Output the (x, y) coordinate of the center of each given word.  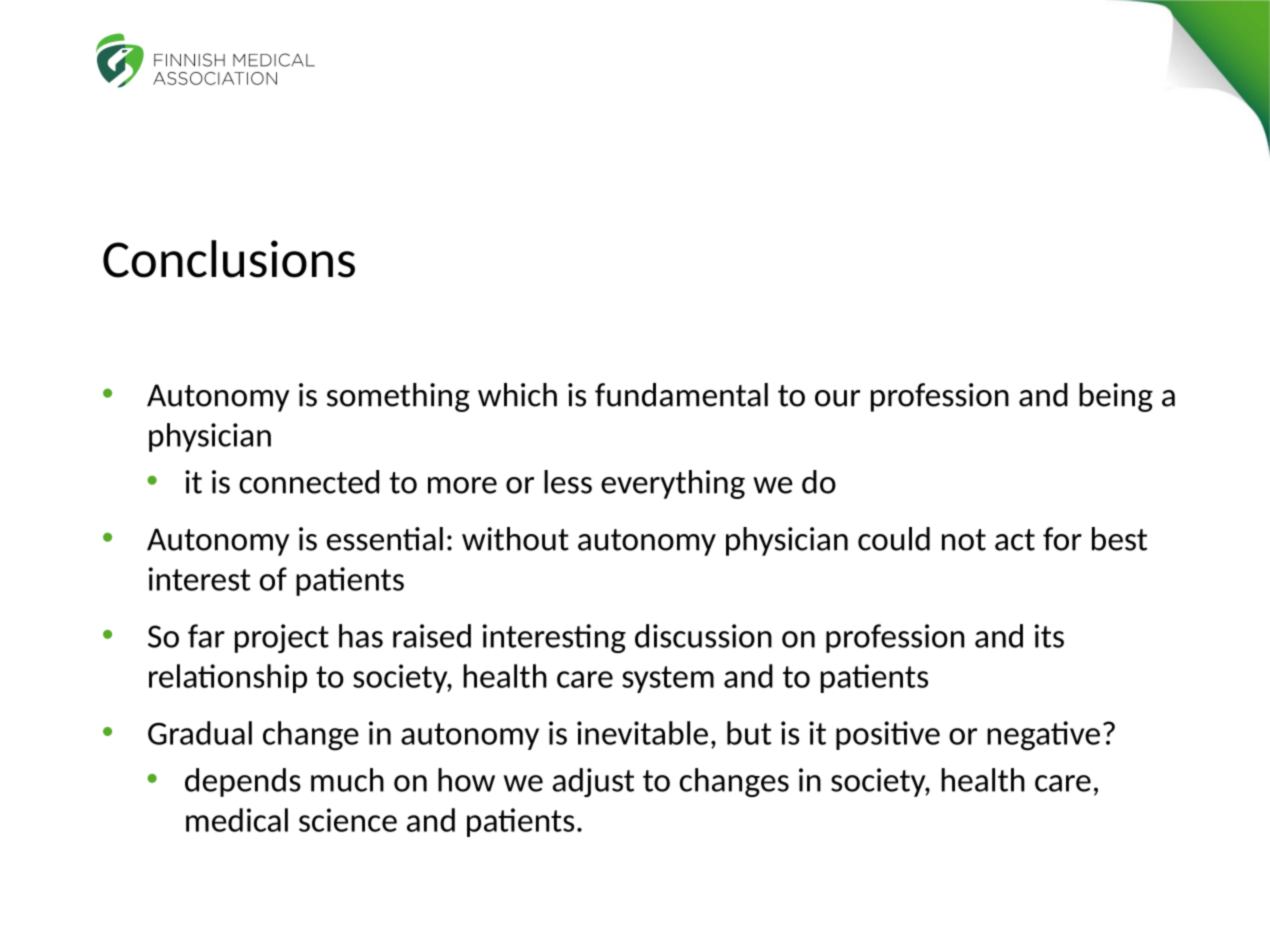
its (1049, 636)
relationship (228, 678)
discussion (703, 636)
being (1116, 397)
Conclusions (229, 259)
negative (1043, 736)
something (398, 397)
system (668, 679)
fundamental (681, 395)
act (1015, 540)
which (517, 395)
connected (309, 482)
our (837, 398)
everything (673, 484)
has (361, 636)
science (348, 820)
